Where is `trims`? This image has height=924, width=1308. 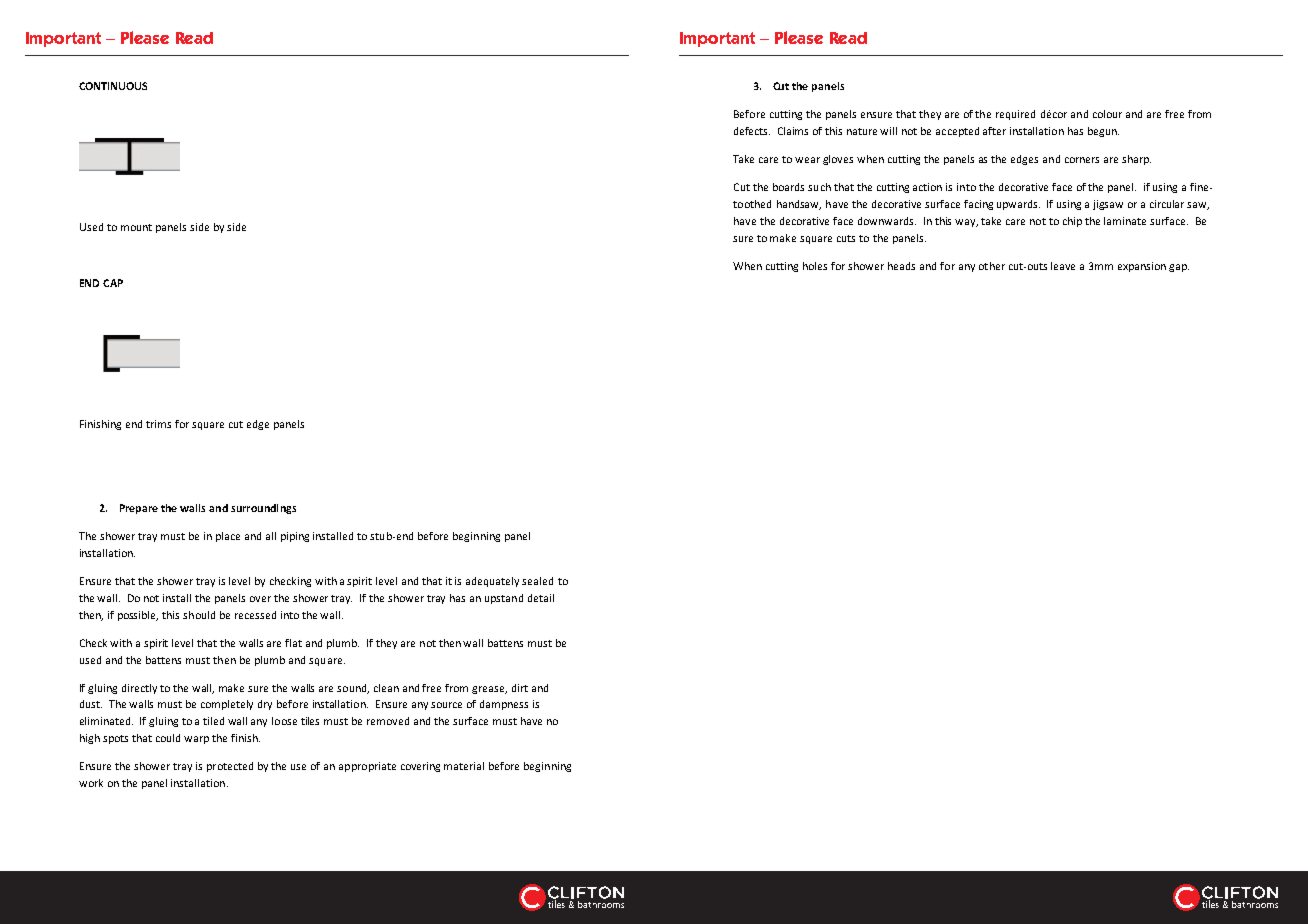 trims is located at coordinates (158, 424).
